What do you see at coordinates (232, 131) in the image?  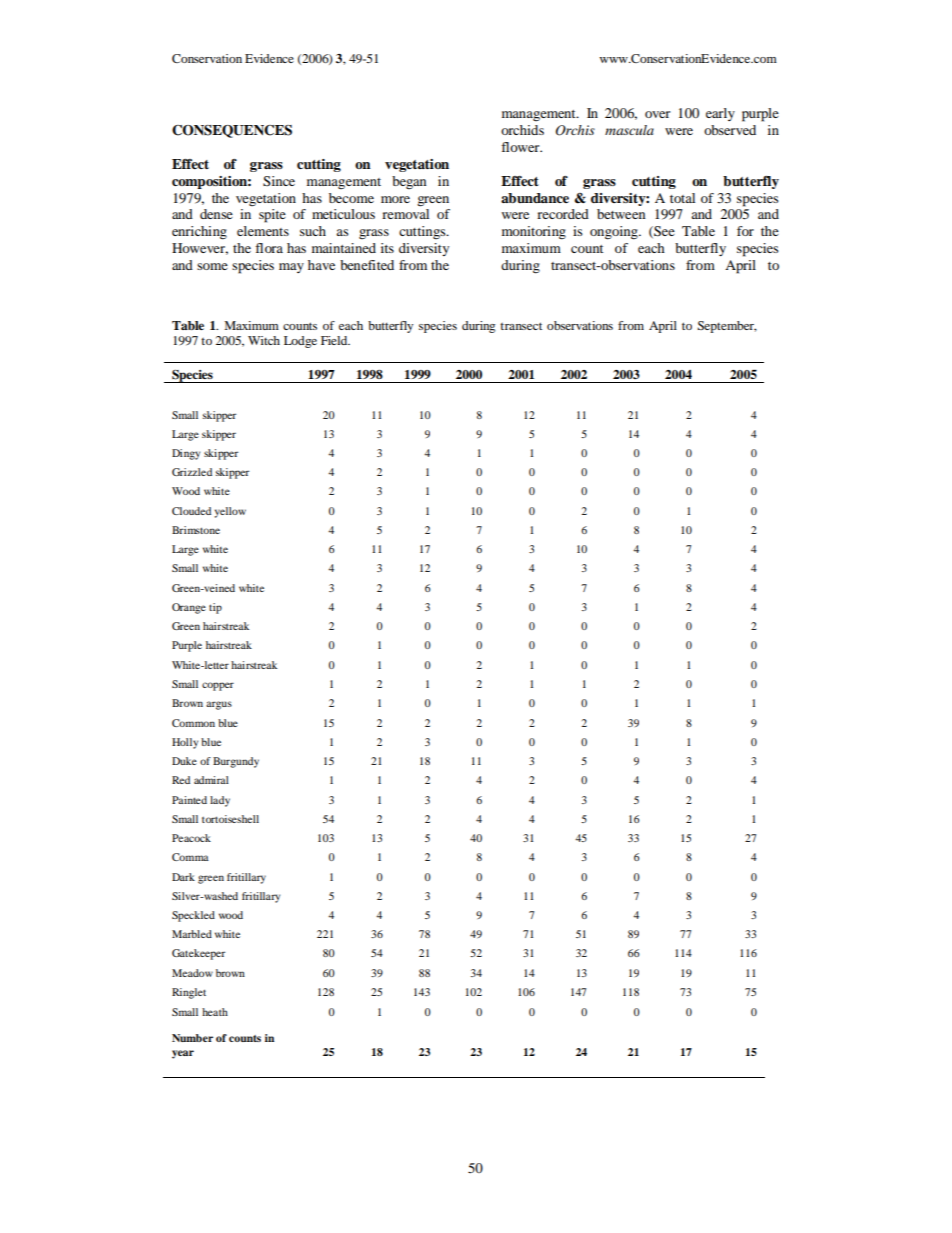 I see `CONSEQUENCES` at bounding box center [232, 131].
